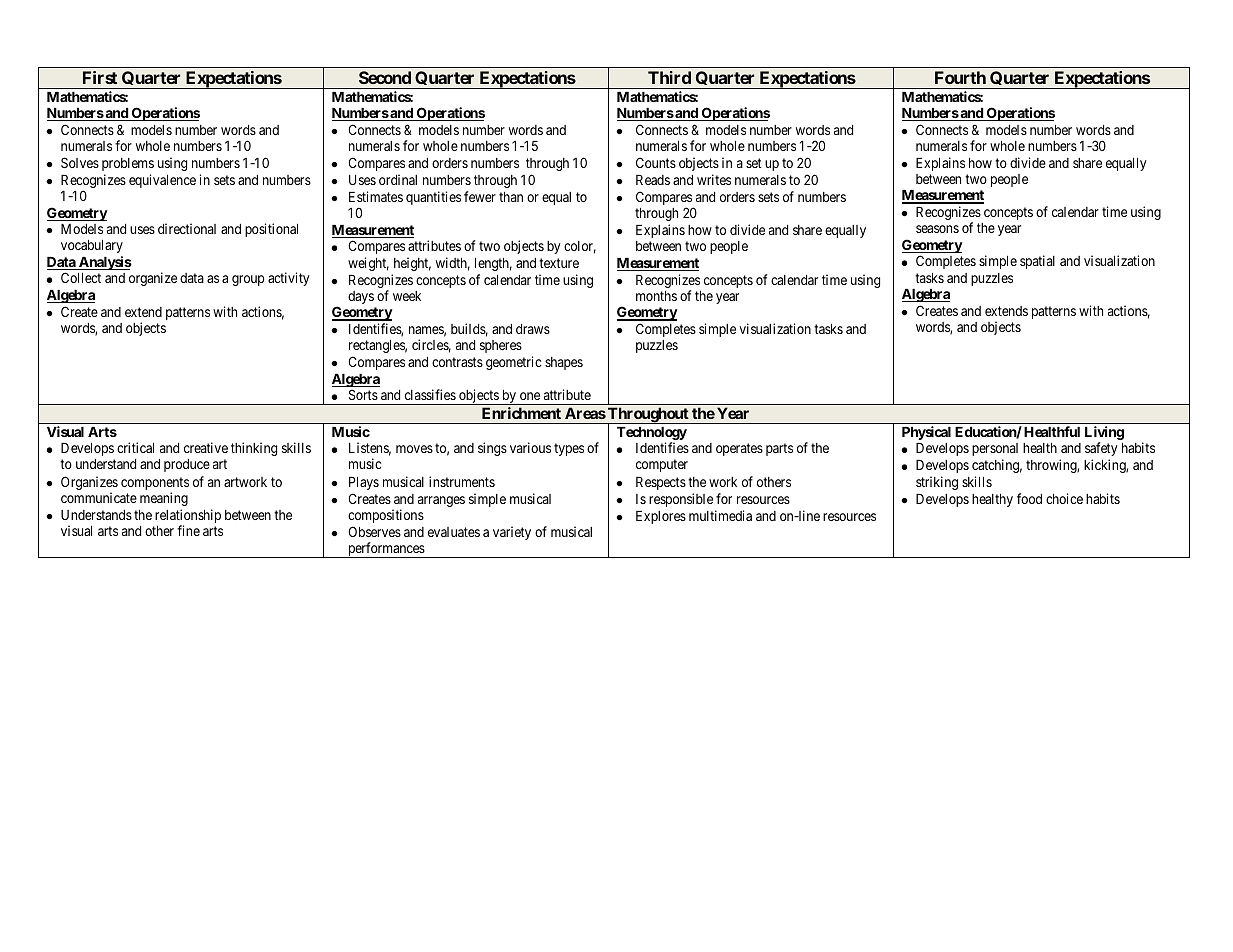 Image resolution: width=1233 pixels, height=952 pixels. Describe the element at coordinates (656, 296) in the page. I see `months` at that location.
